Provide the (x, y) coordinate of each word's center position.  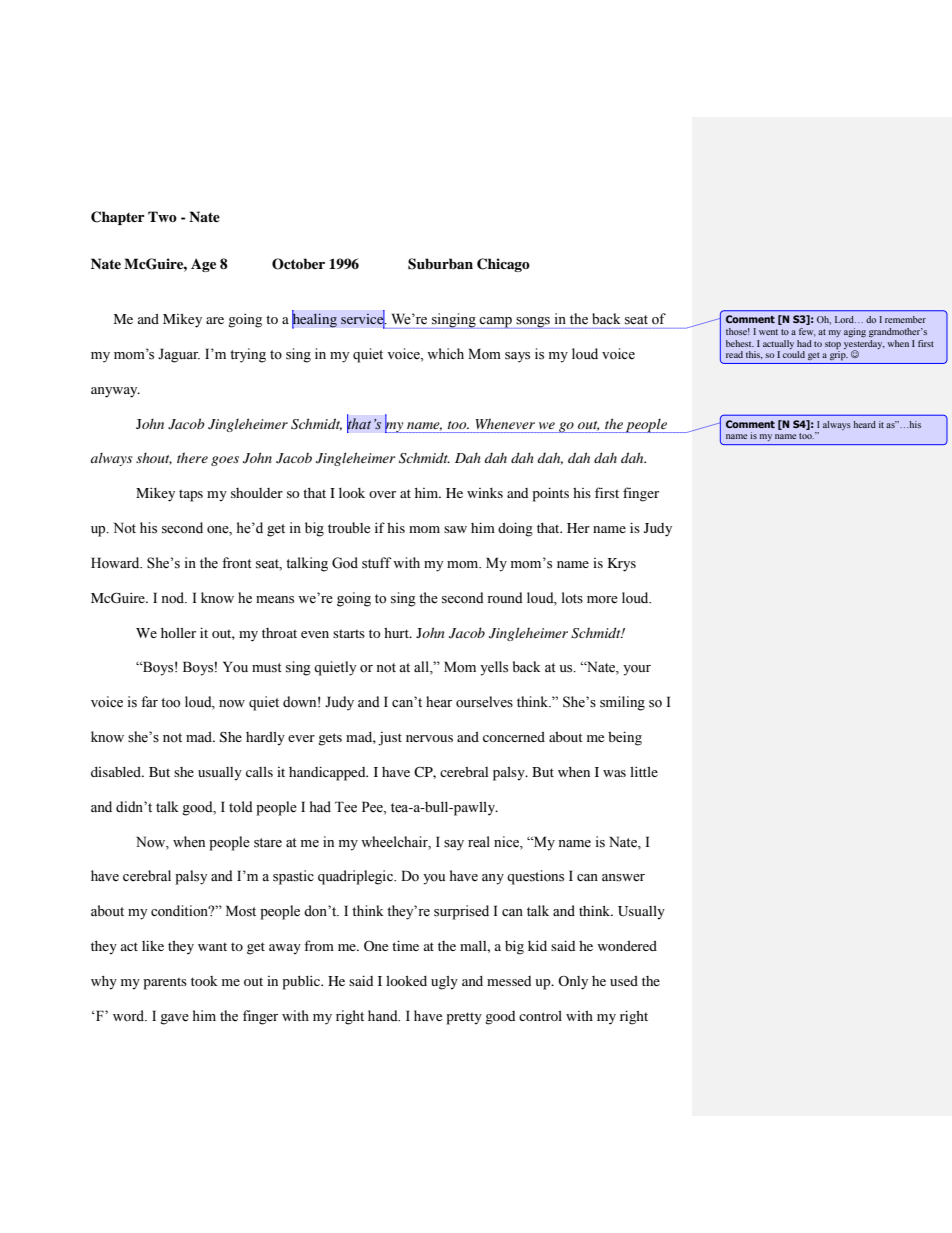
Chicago (503, 265)
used (624, 981)
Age (203, 265)
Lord (845, 319)
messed (509, 981)
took (204, 981)
